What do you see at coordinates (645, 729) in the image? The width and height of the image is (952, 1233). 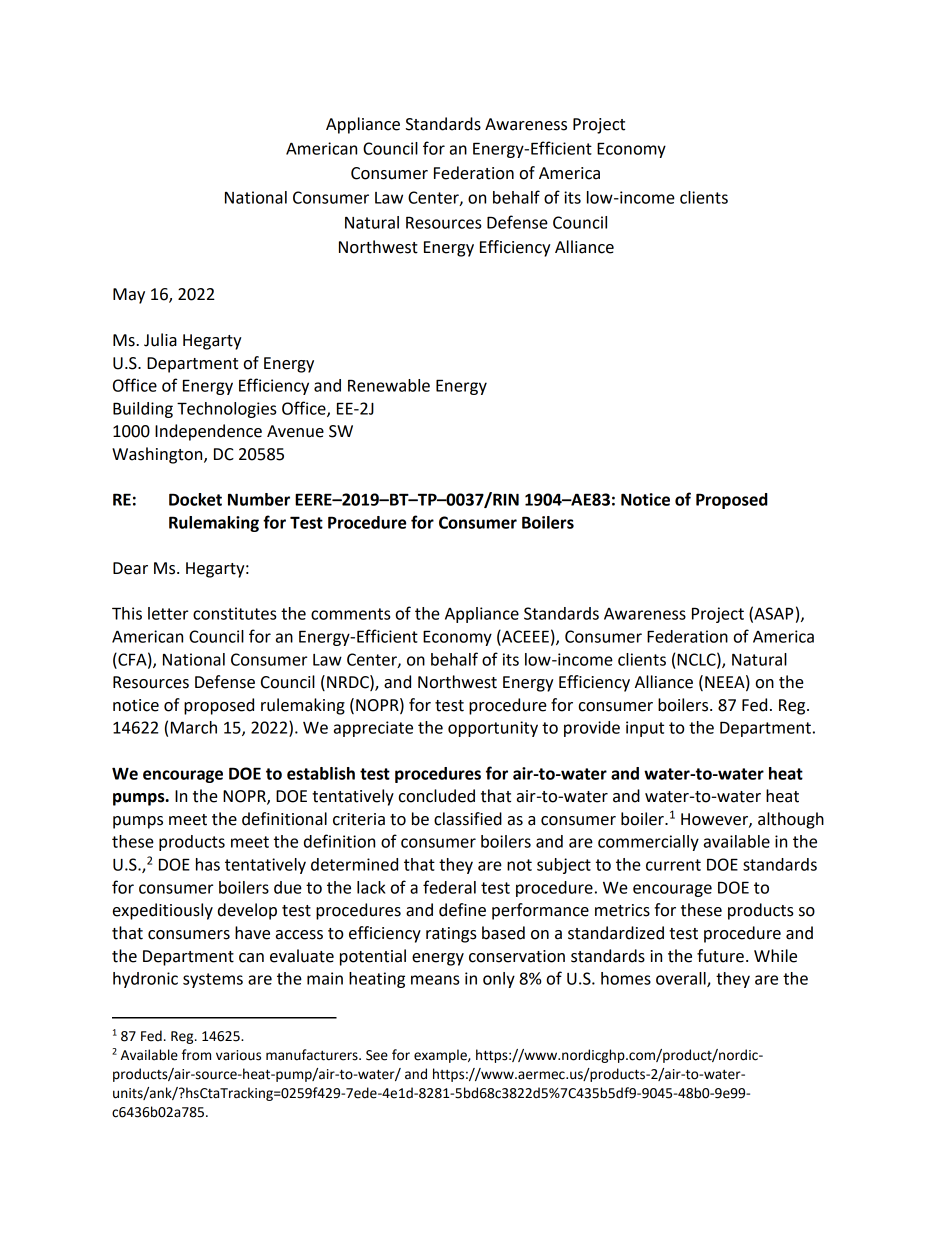 I see `input` at bounding box center [645, 729].
